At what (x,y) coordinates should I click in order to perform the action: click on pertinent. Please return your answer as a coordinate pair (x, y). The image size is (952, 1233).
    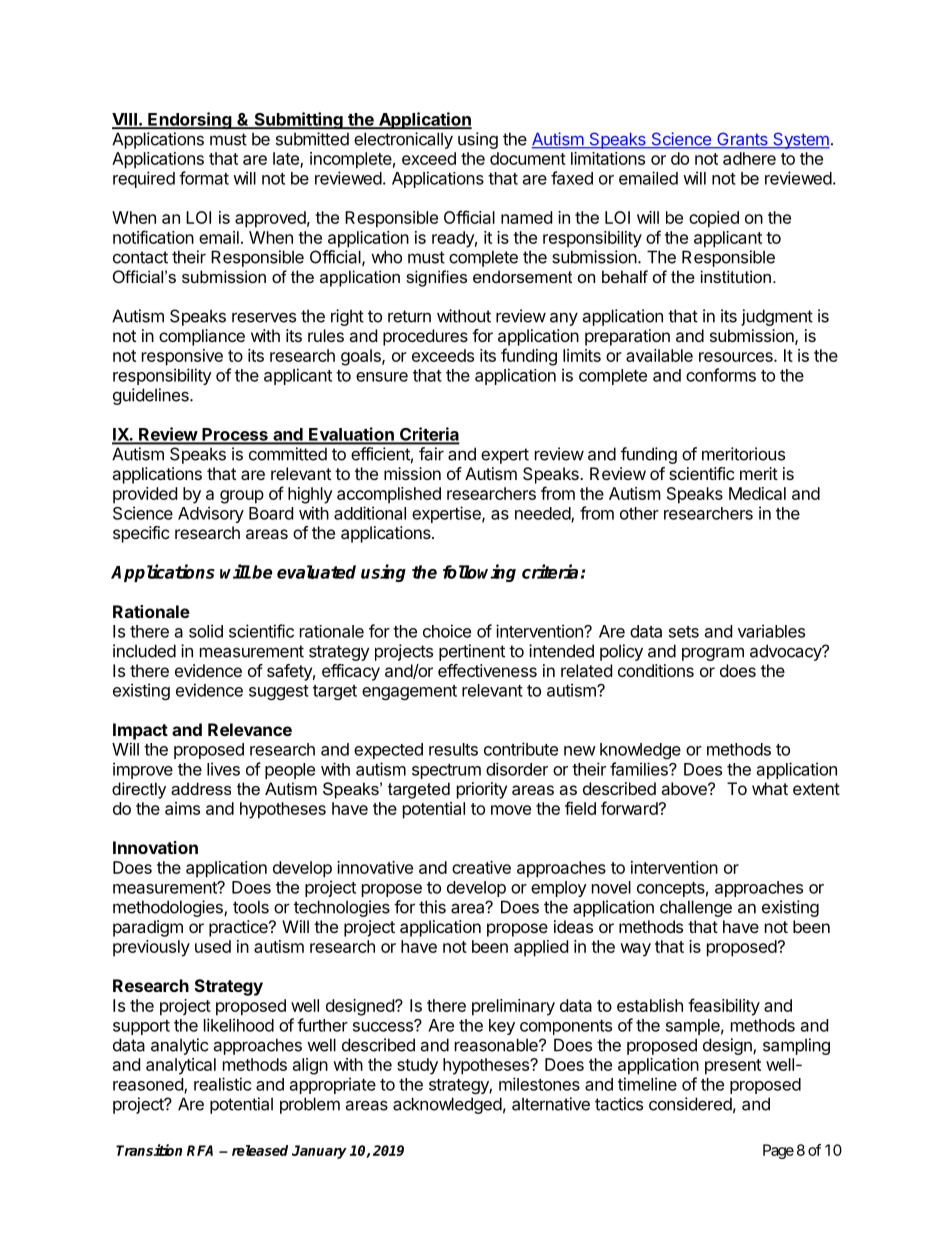
    Looking at the image, I should click on (472, 652).
